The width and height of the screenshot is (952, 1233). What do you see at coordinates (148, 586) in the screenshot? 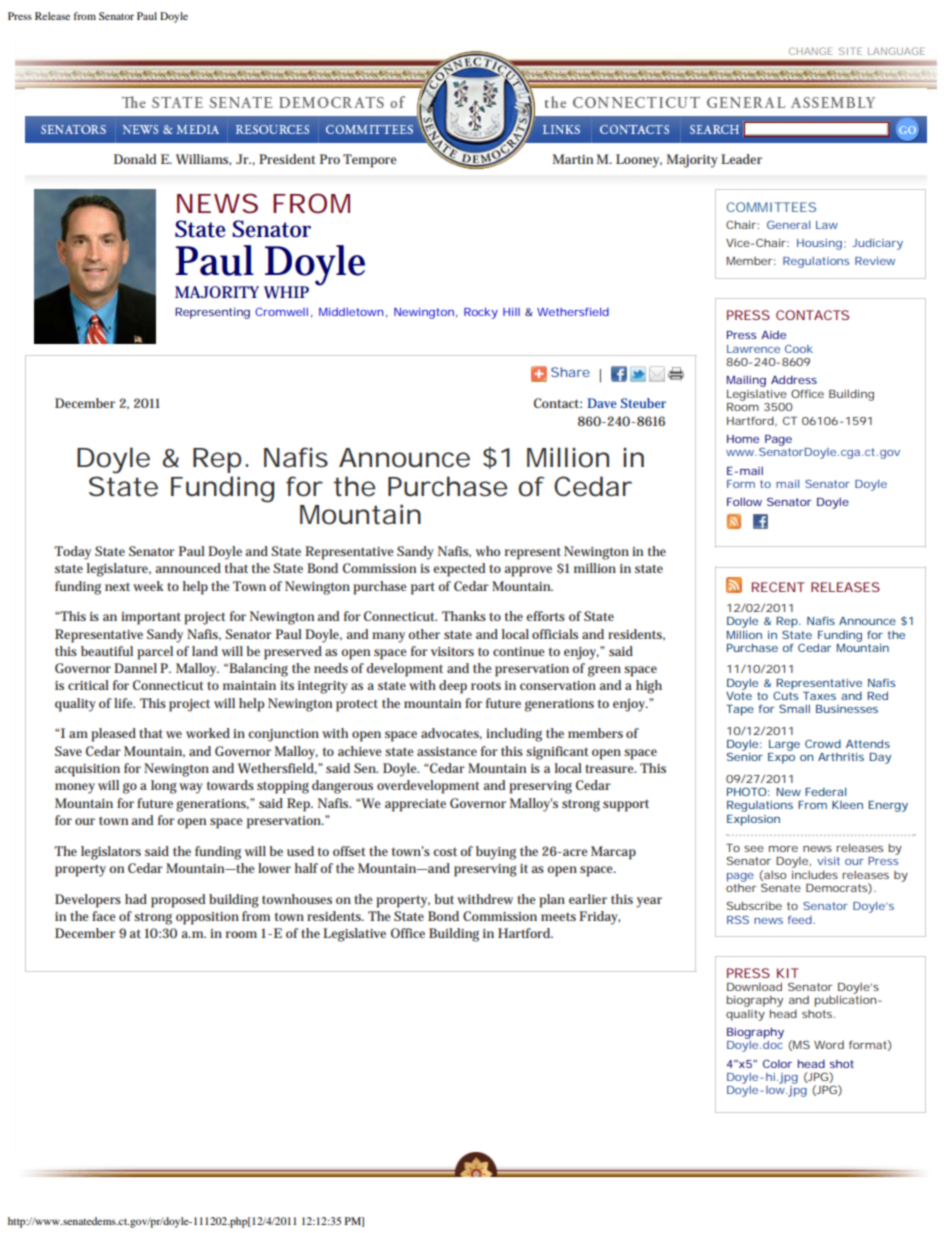
I see `week` at bounding box center [148, 586].
